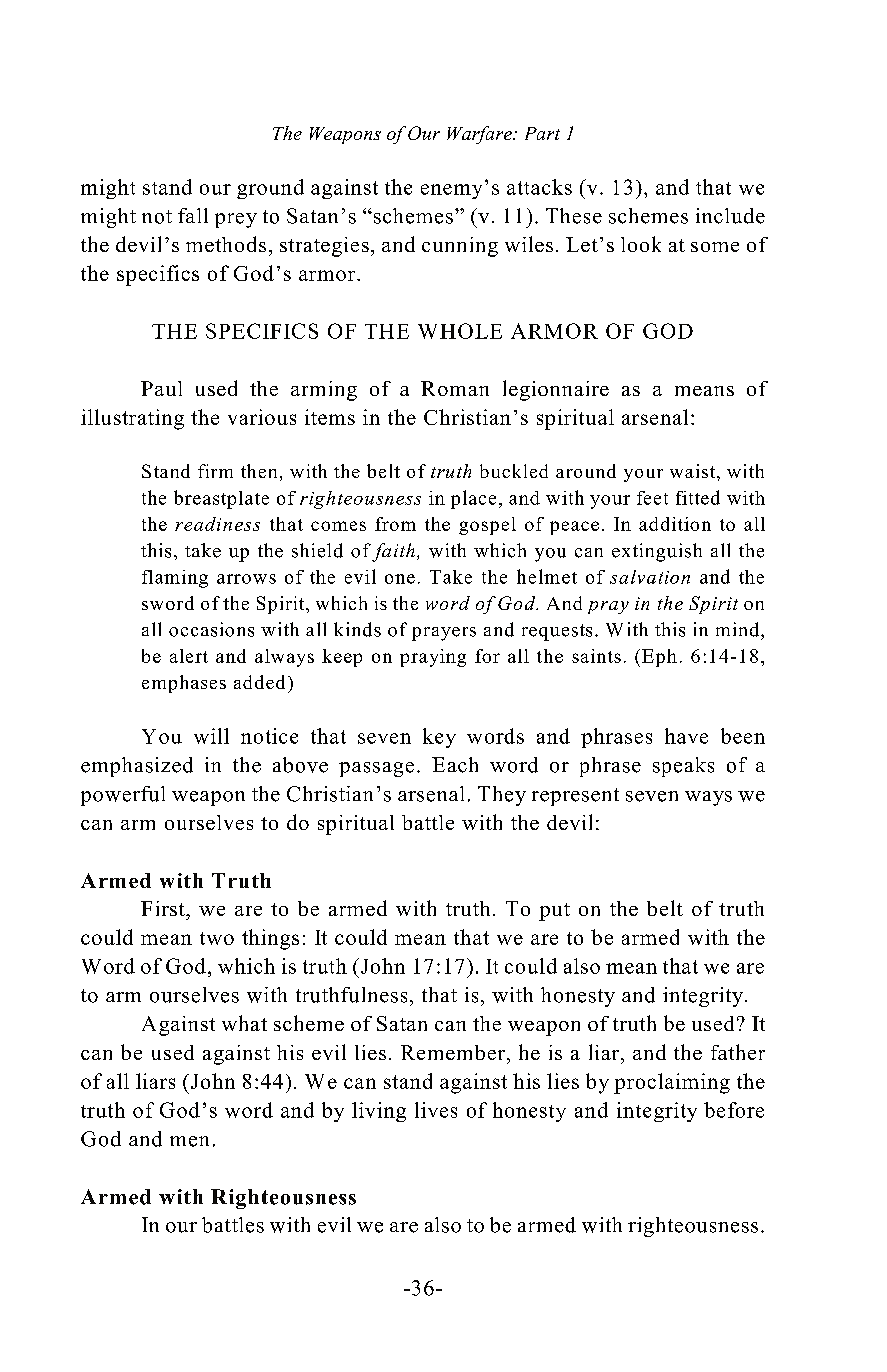 This document has height=1372, width=887. Describe the element at coordinates (659, 658) in the document. I see `Eph` at that location.
